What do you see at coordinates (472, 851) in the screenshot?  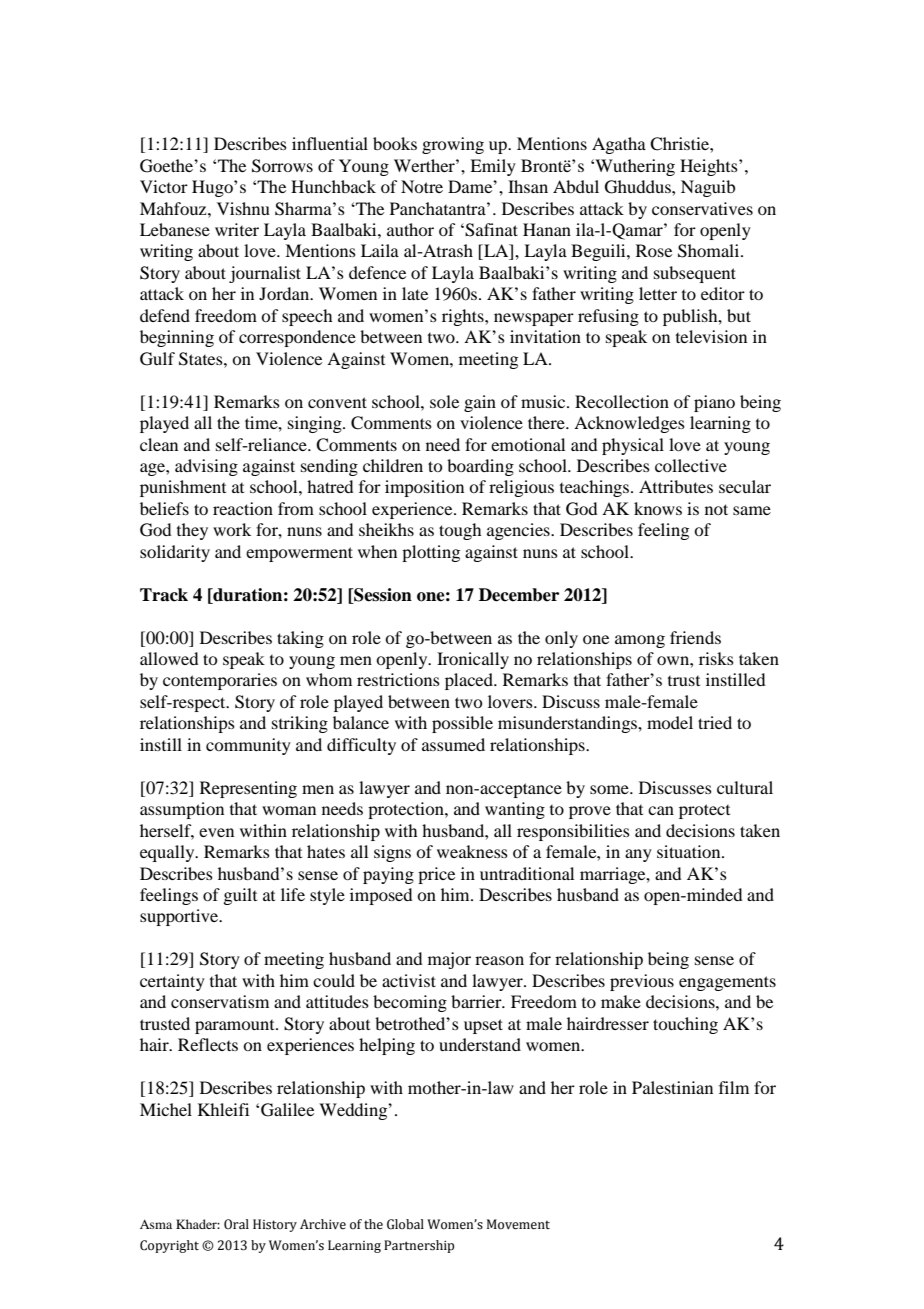 I see `weakness` at bounding box center [472, 851].
